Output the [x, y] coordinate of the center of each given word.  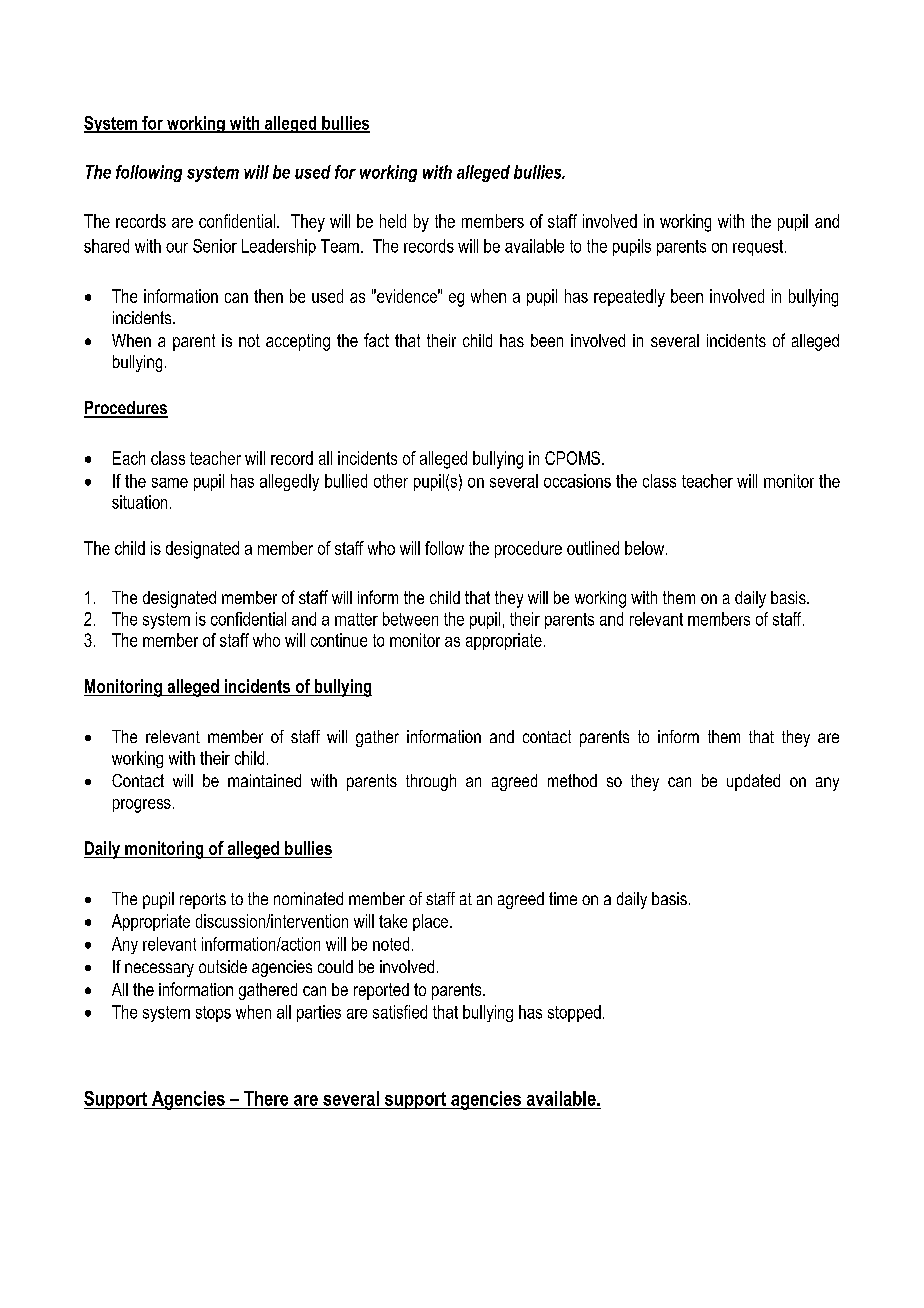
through [431, 782]
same [170, 483]
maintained [264, 780]
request [759, 248]
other [391, 481]
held [393, 221]
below [646, 548]
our [177, 248]
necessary [159, 970]
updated [753, 782]
